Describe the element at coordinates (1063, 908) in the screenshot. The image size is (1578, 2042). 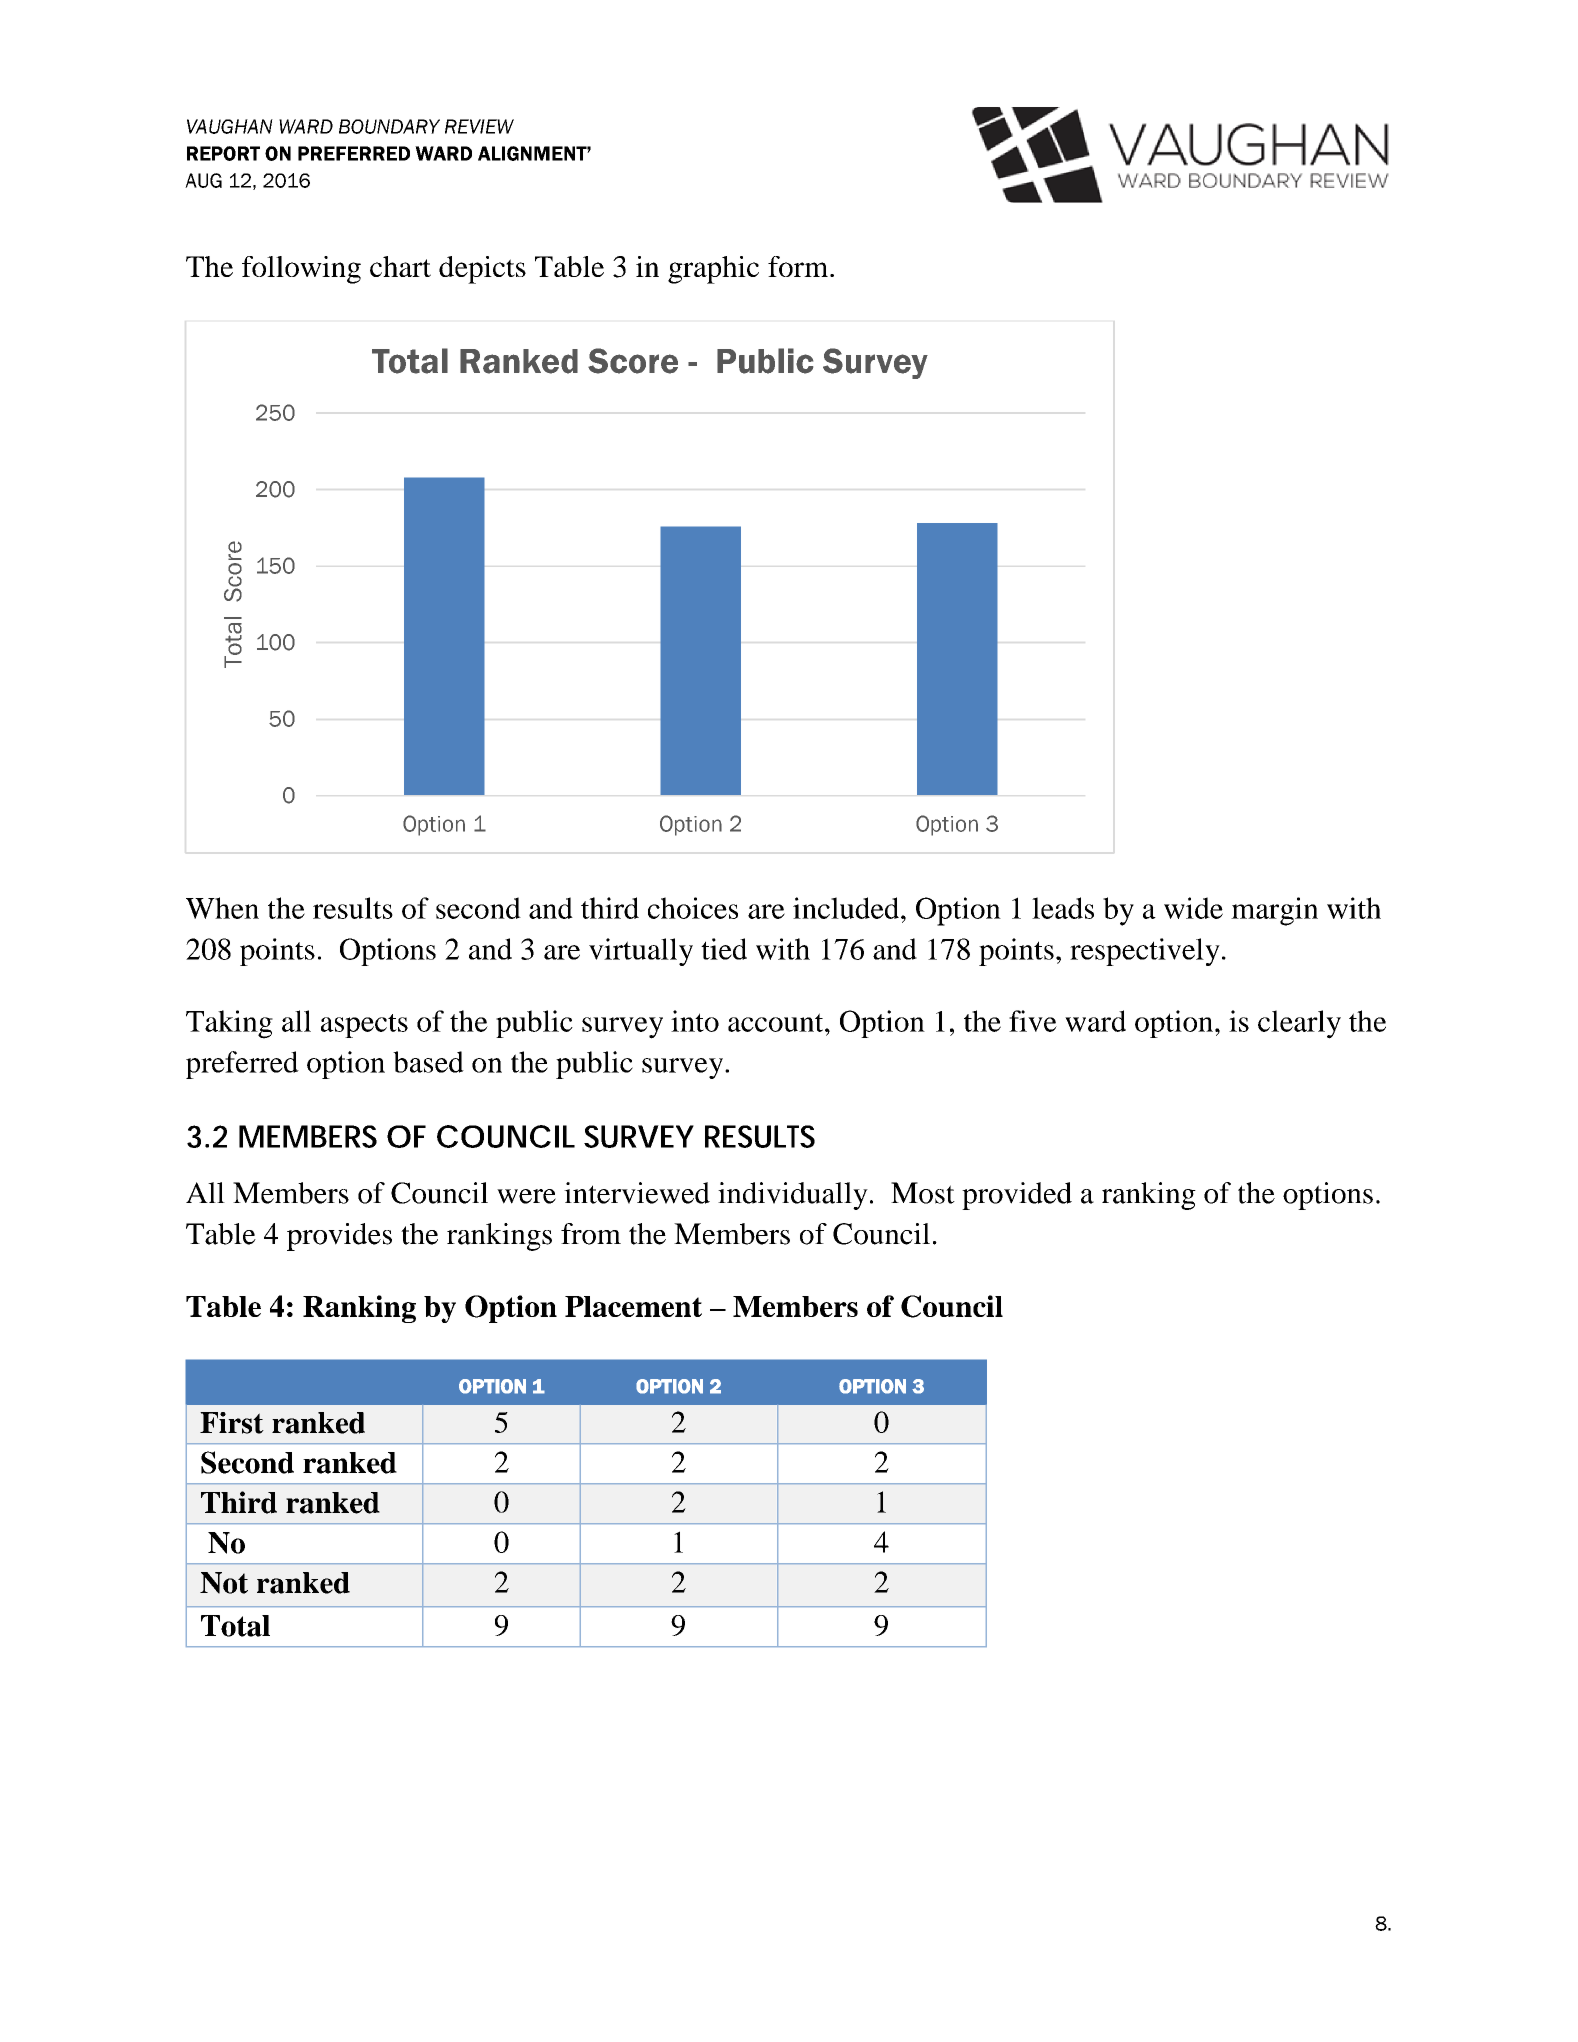
I see `leads` at that location.
